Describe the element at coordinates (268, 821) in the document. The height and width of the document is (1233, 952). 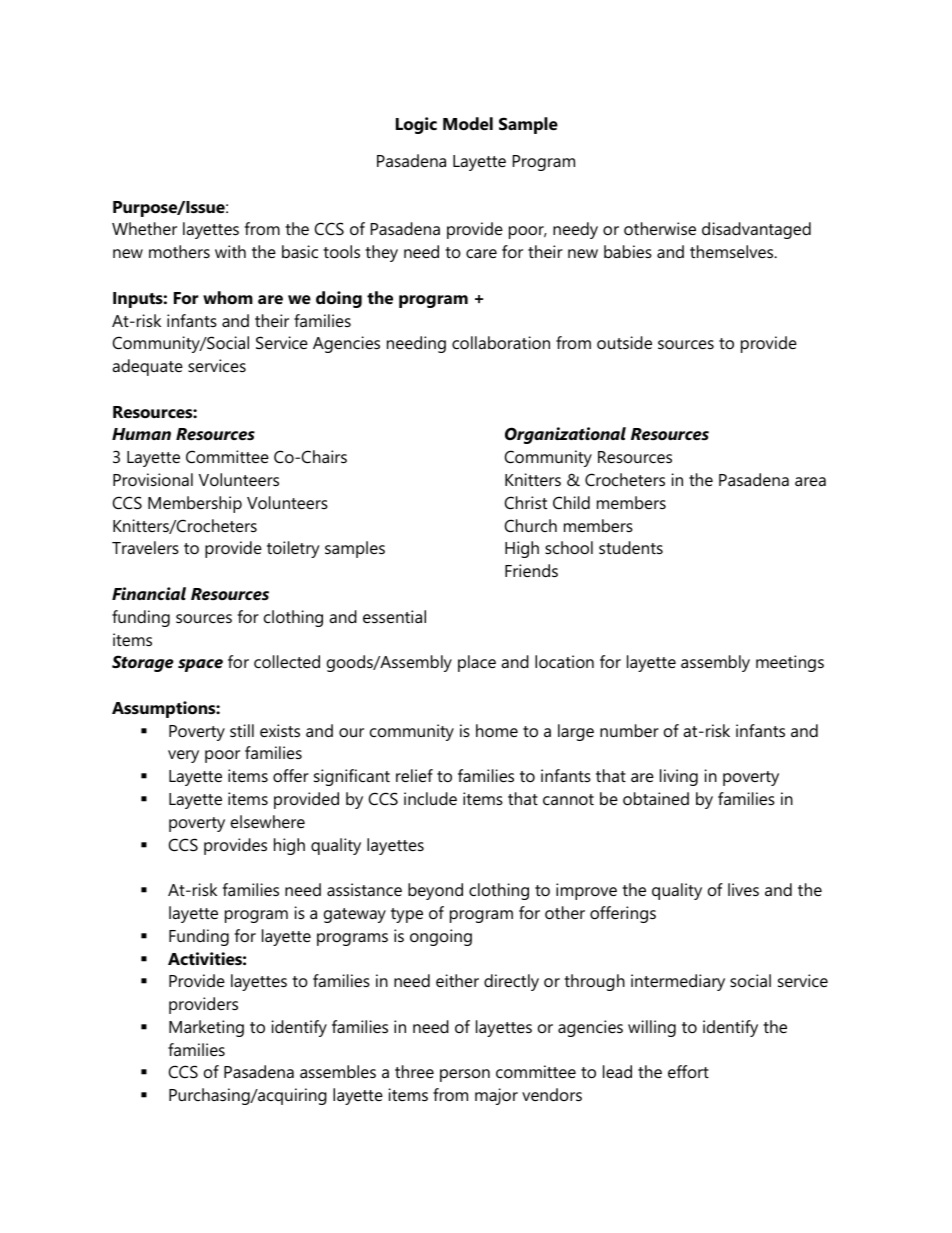
I see `elsewhere` at that location.
